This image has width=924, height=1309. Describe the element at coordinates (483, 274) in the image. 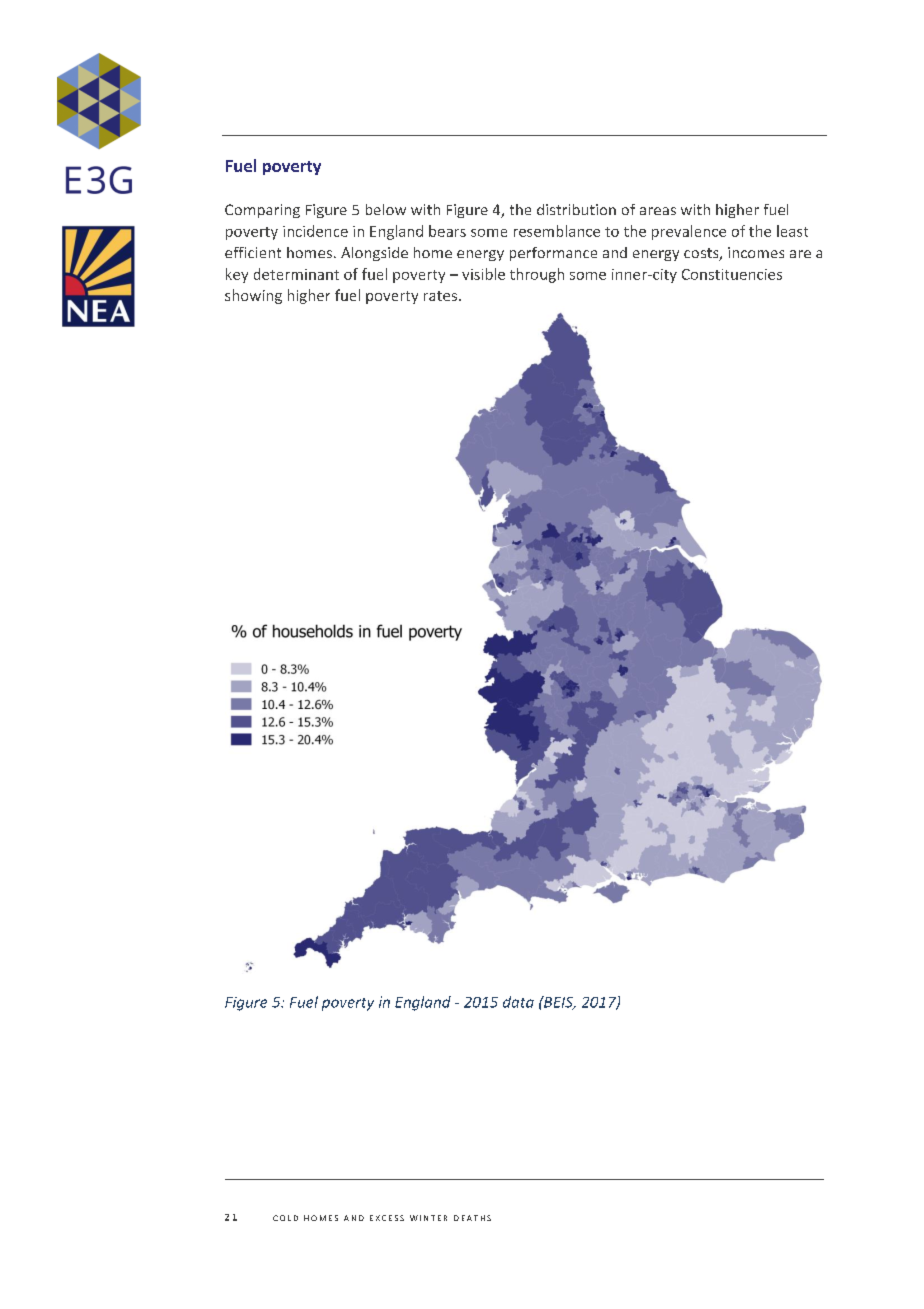

I see `visible` at that location.
